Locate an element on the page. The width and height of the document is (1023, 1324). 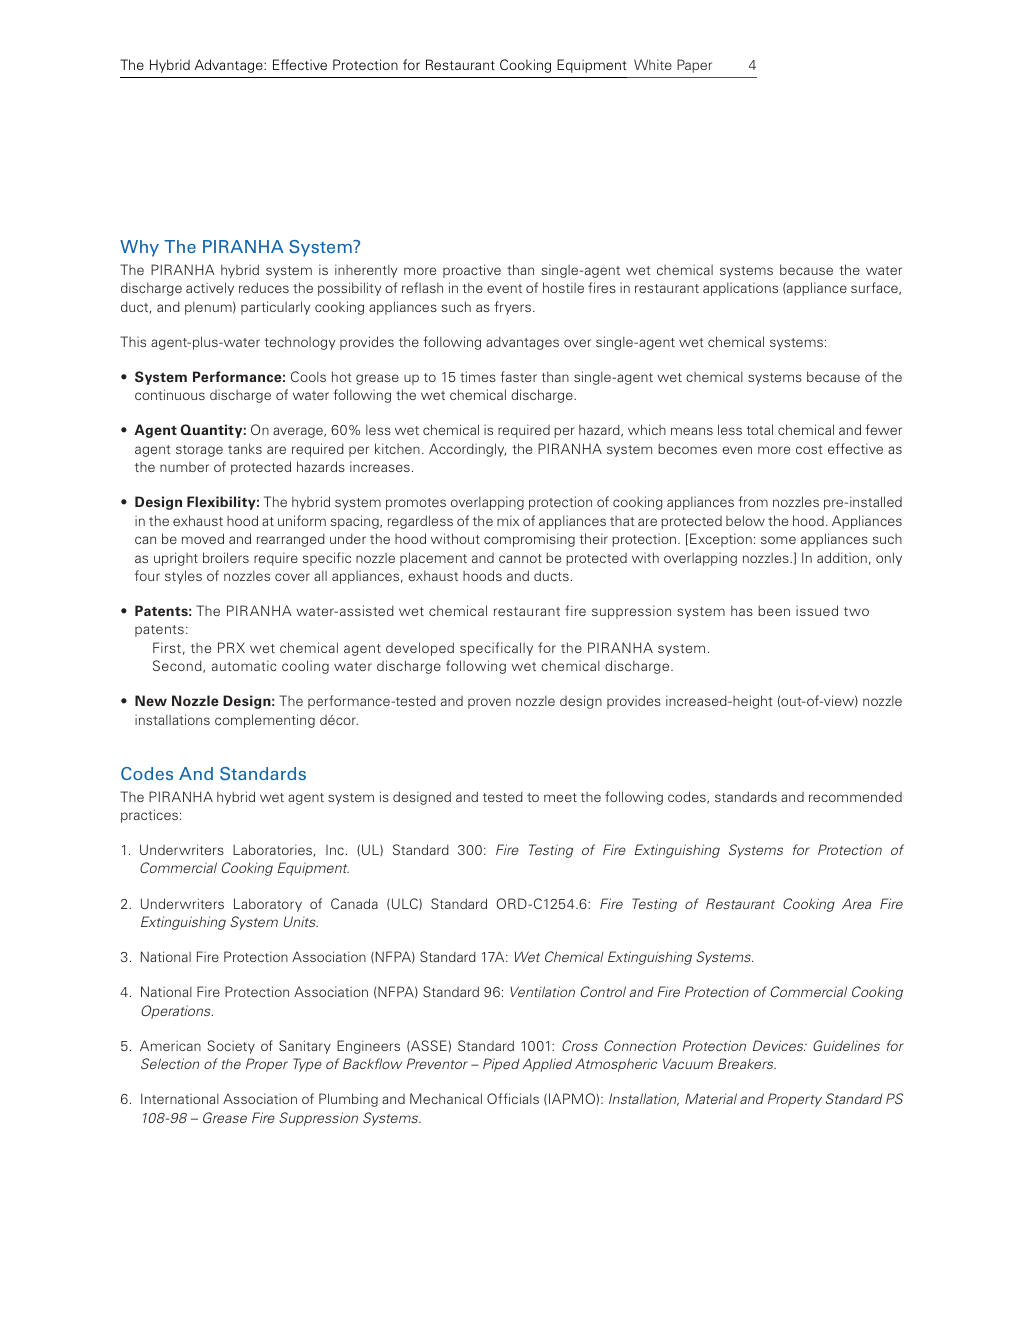
Piped is located at coordinates (501, 1065).
